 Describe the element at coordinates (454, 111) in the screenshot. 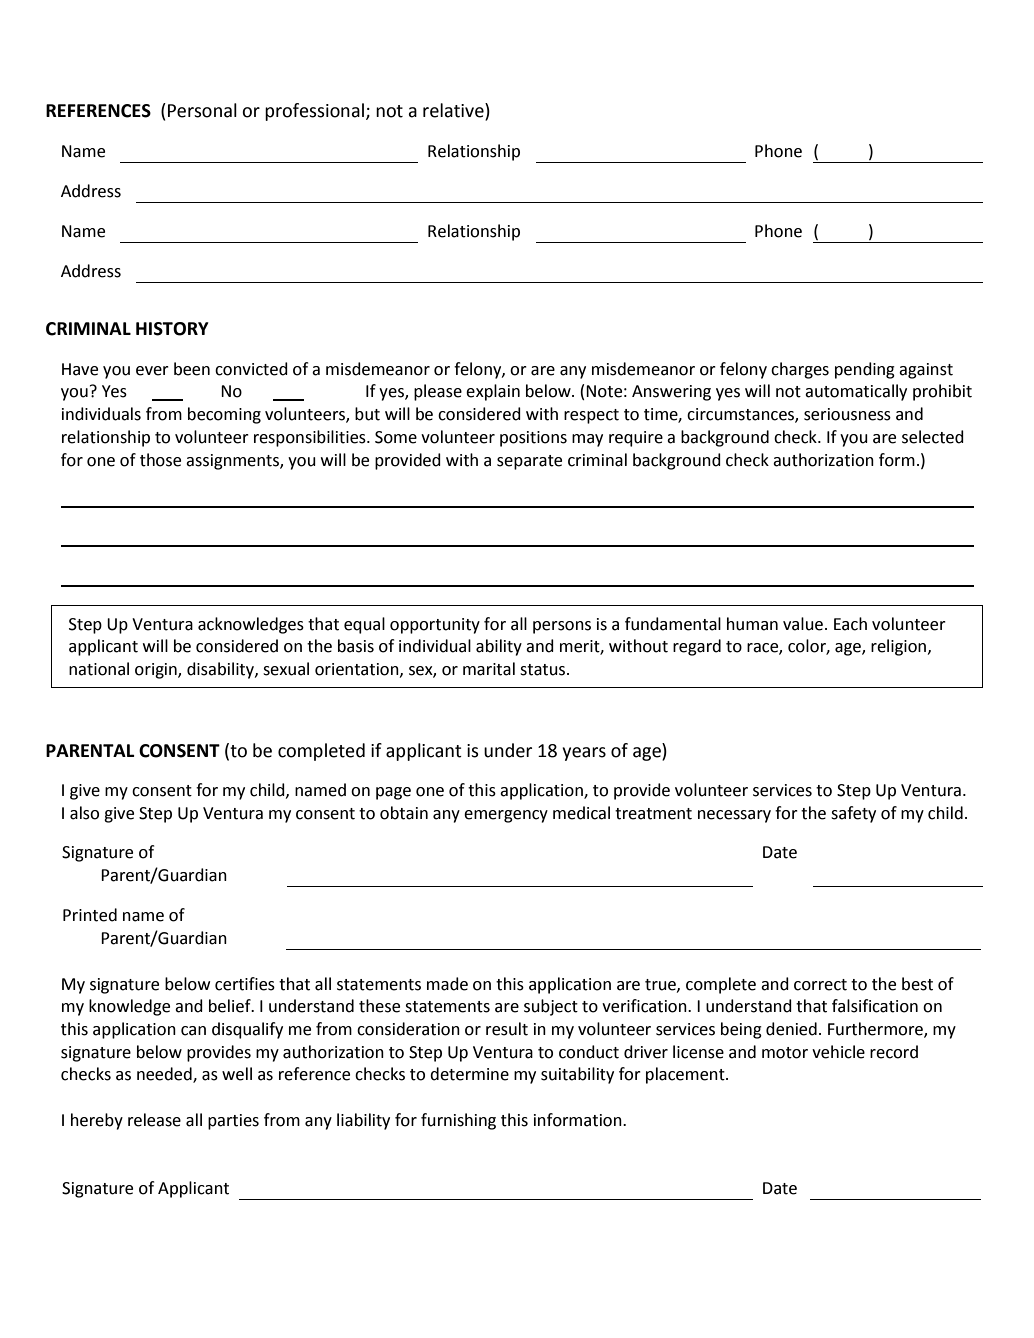

I see `relative` at that location.
